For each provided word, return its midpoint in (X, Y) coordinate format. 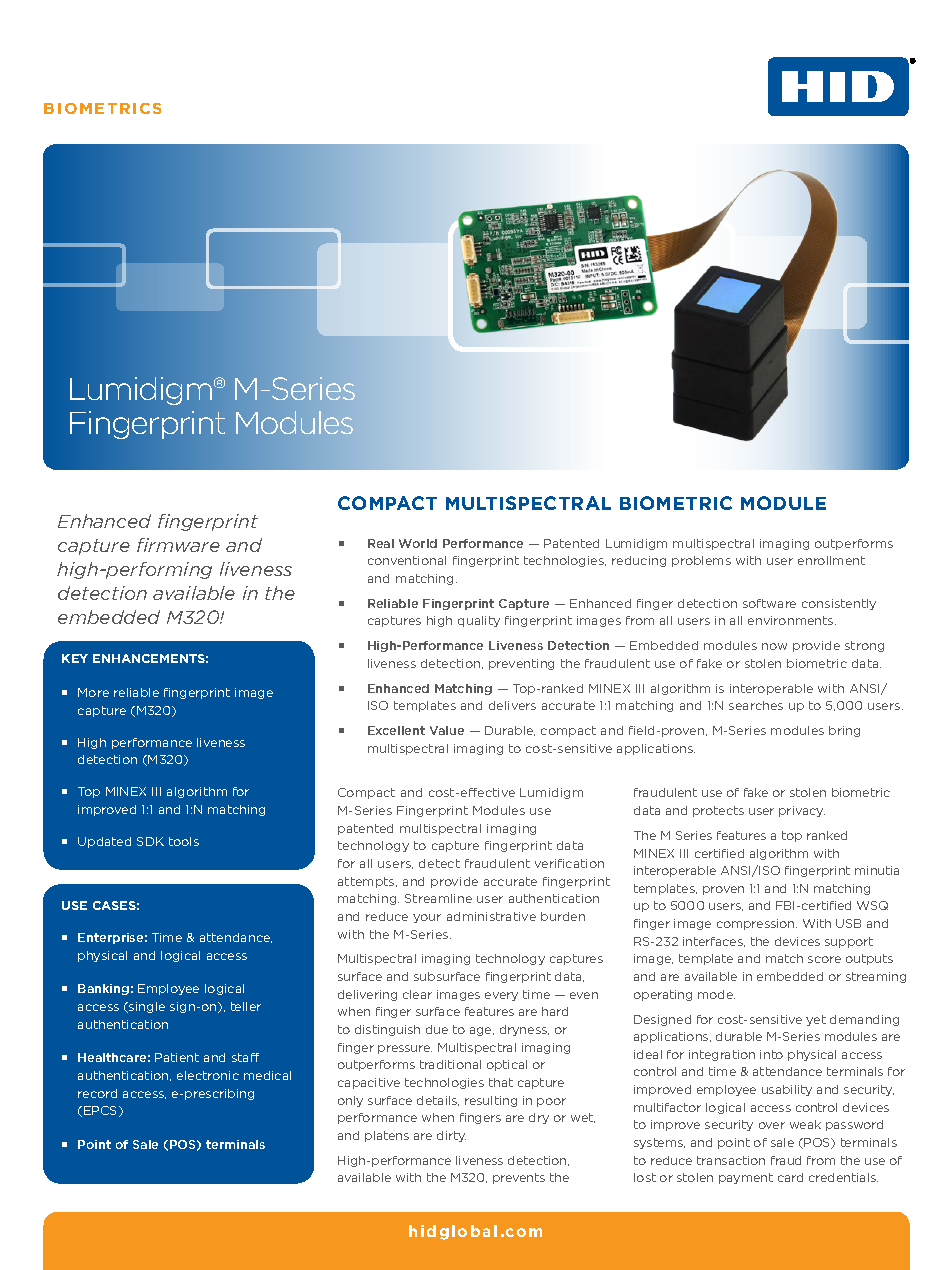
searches (756, 705)
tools (184, 841)
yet (816, 1020)
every (501, 996)
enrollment (831, 560)
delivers (512, 705)
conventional (407, 560)
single (146, 1007)
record (97, 1093)
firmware (178, 545)
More (93, 692)
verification (569, 863)
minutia (877, 870)
